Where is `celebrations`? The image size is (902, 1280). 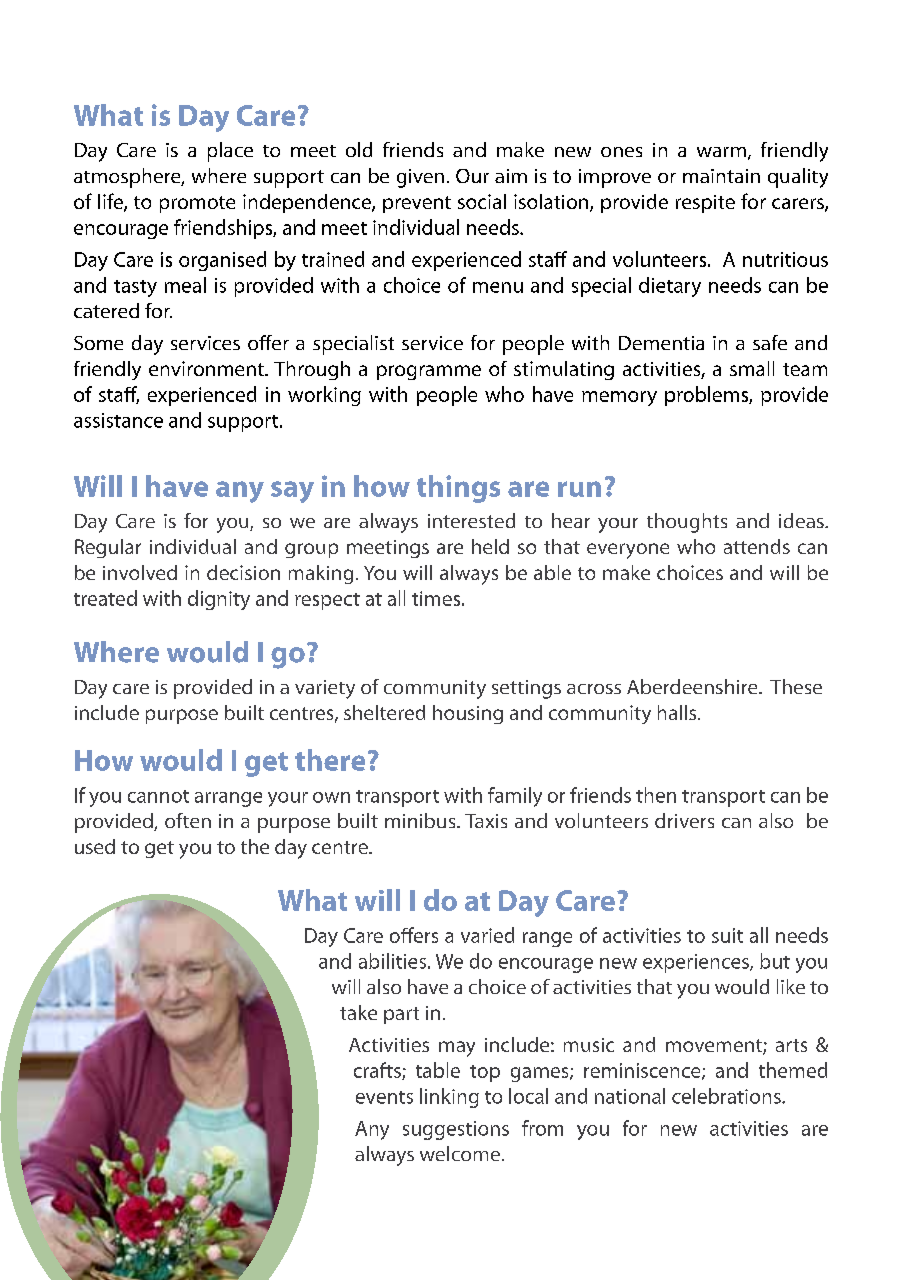
celebrations is located at coordinates (727, 1096).
